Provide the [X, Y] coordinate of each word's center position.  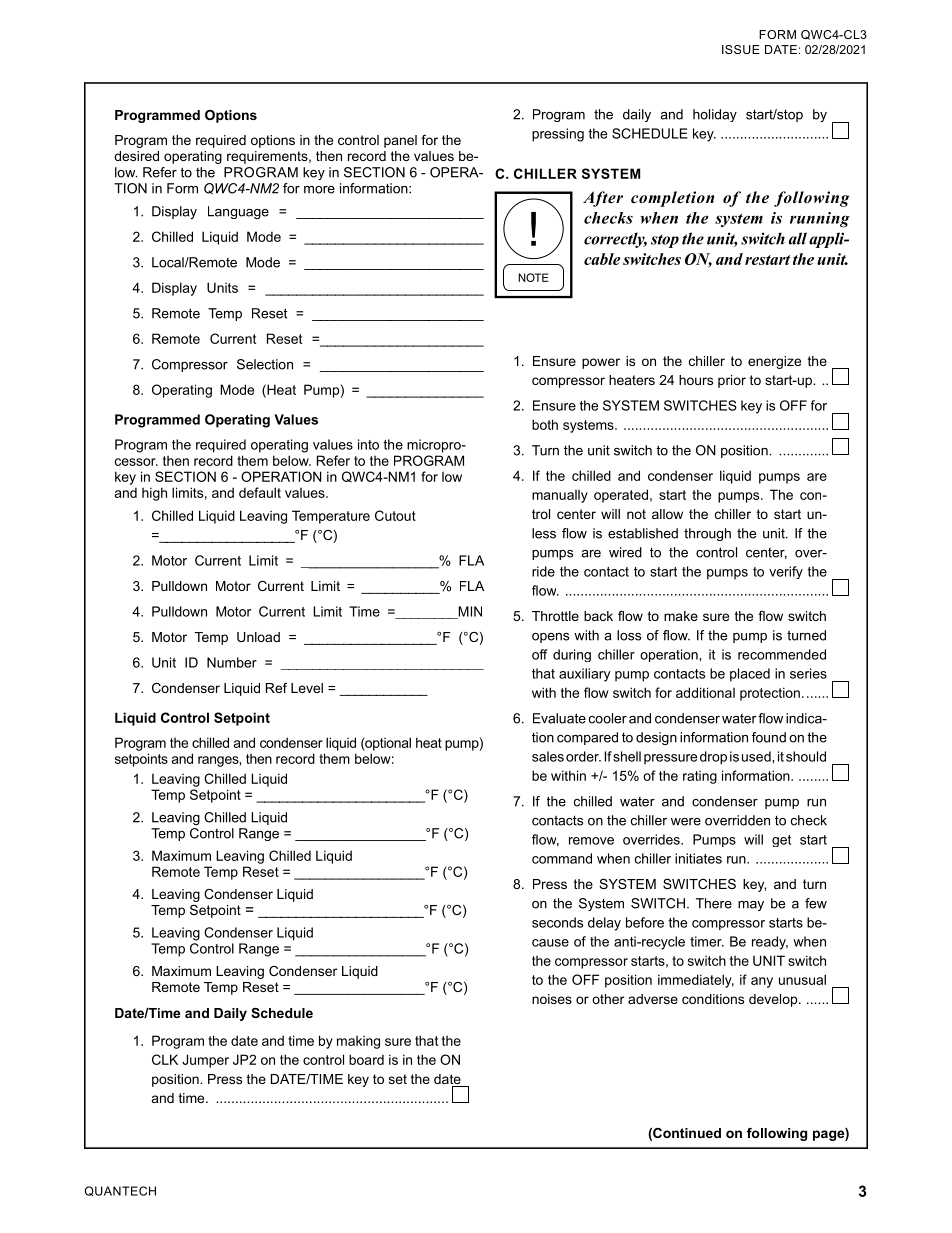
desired [136, 156]
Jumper [205, 1061]
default [260, 492]
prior [732, 381]
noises [552, 999]
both [545, 424]
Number [232, 662]
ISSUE [741, 49]
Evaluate [559, 718]
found [769, 737]
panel [400, 141]
